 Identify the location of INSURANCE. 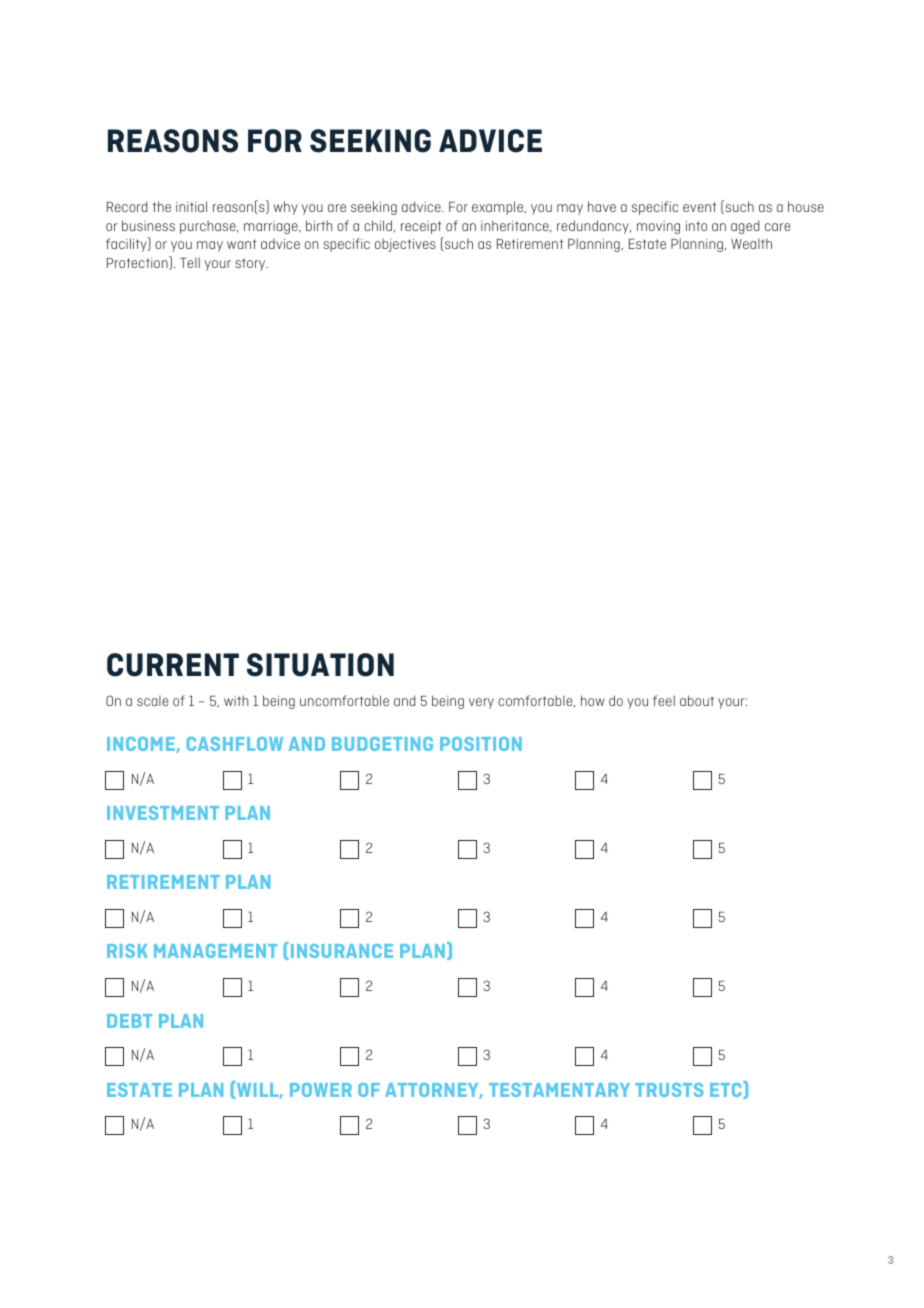
(342, 951).
